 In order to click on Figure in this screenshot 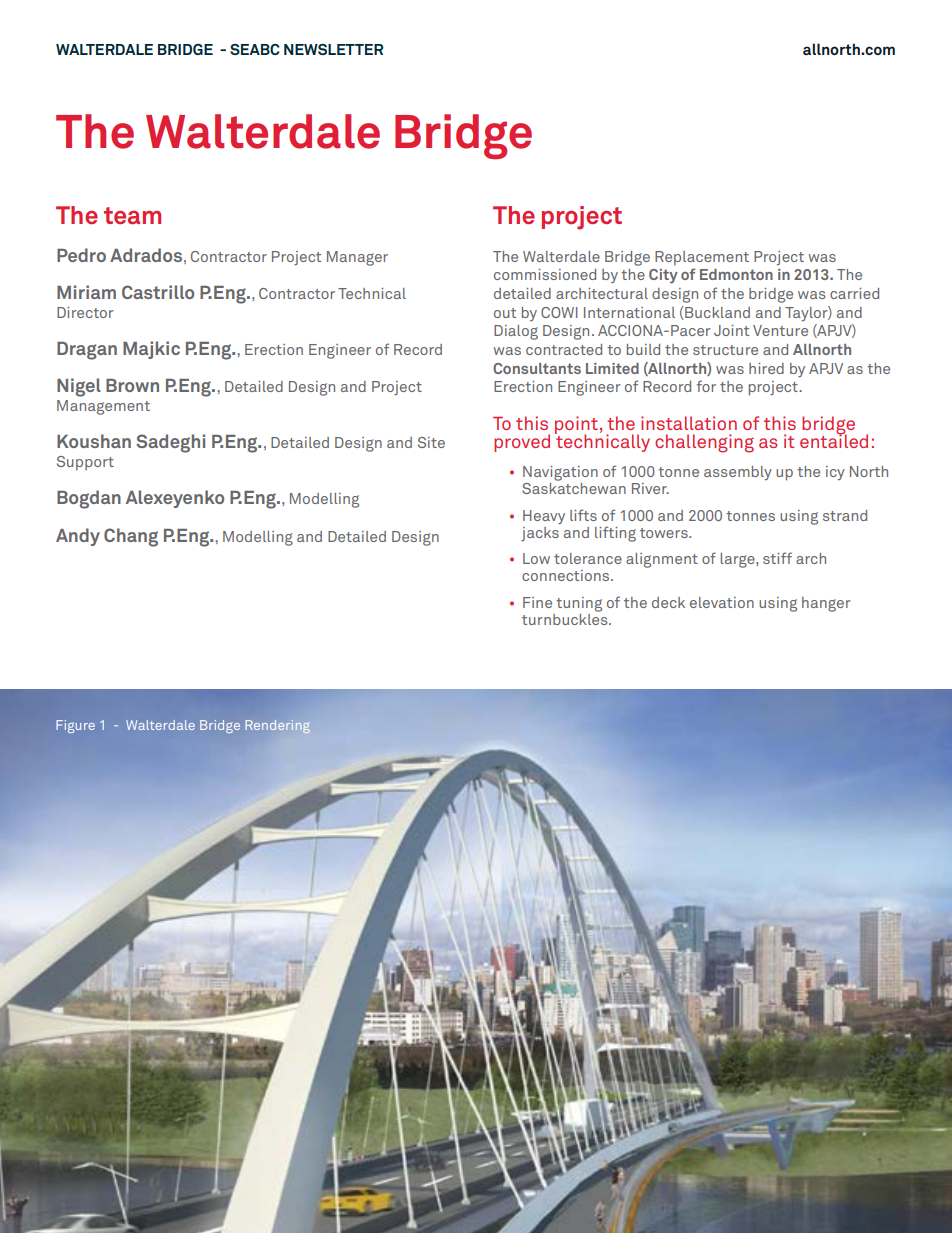, I will do `click(75, 726)`.
